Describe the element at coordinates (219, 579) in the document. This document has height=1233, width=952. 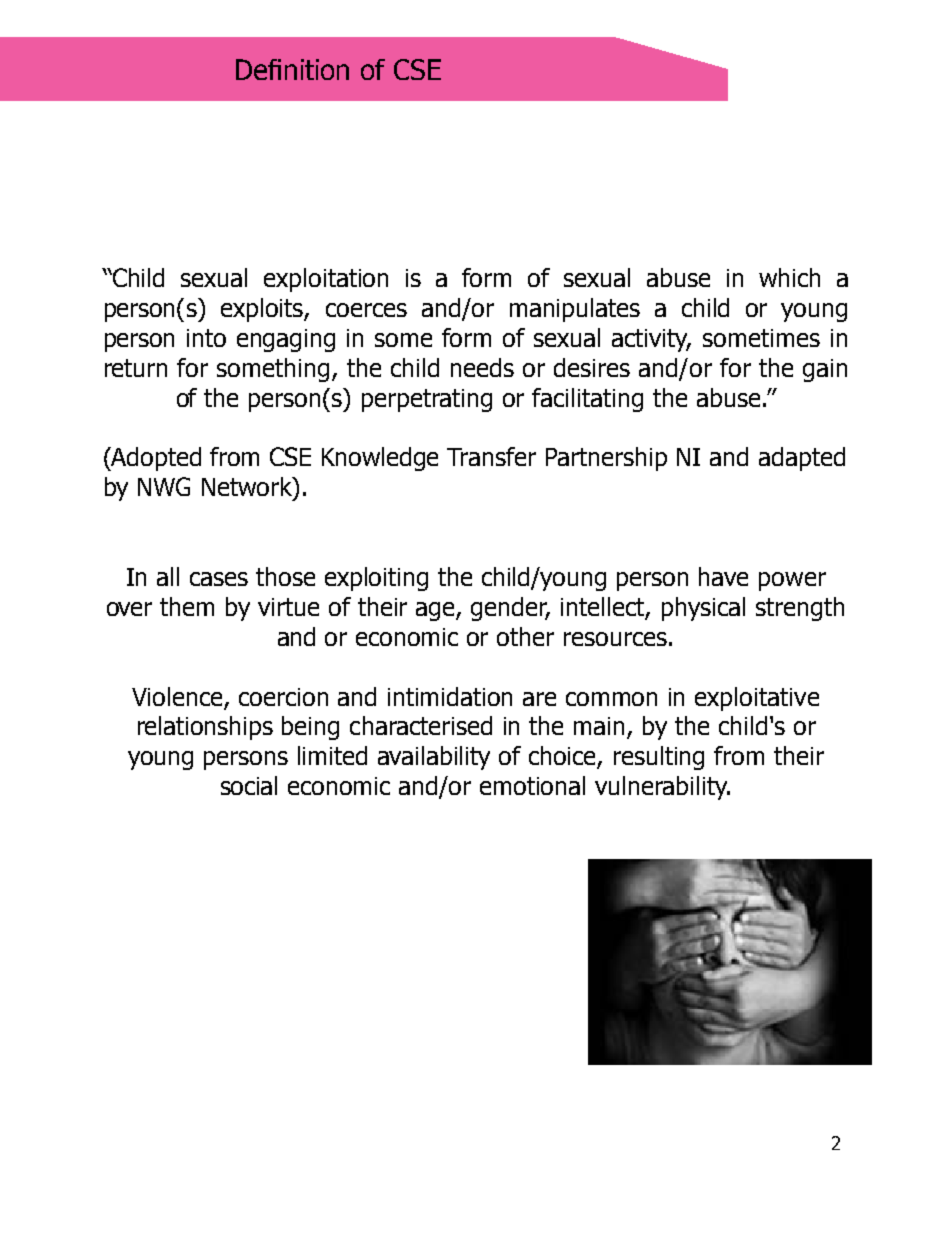
I see `cases` at that location.
